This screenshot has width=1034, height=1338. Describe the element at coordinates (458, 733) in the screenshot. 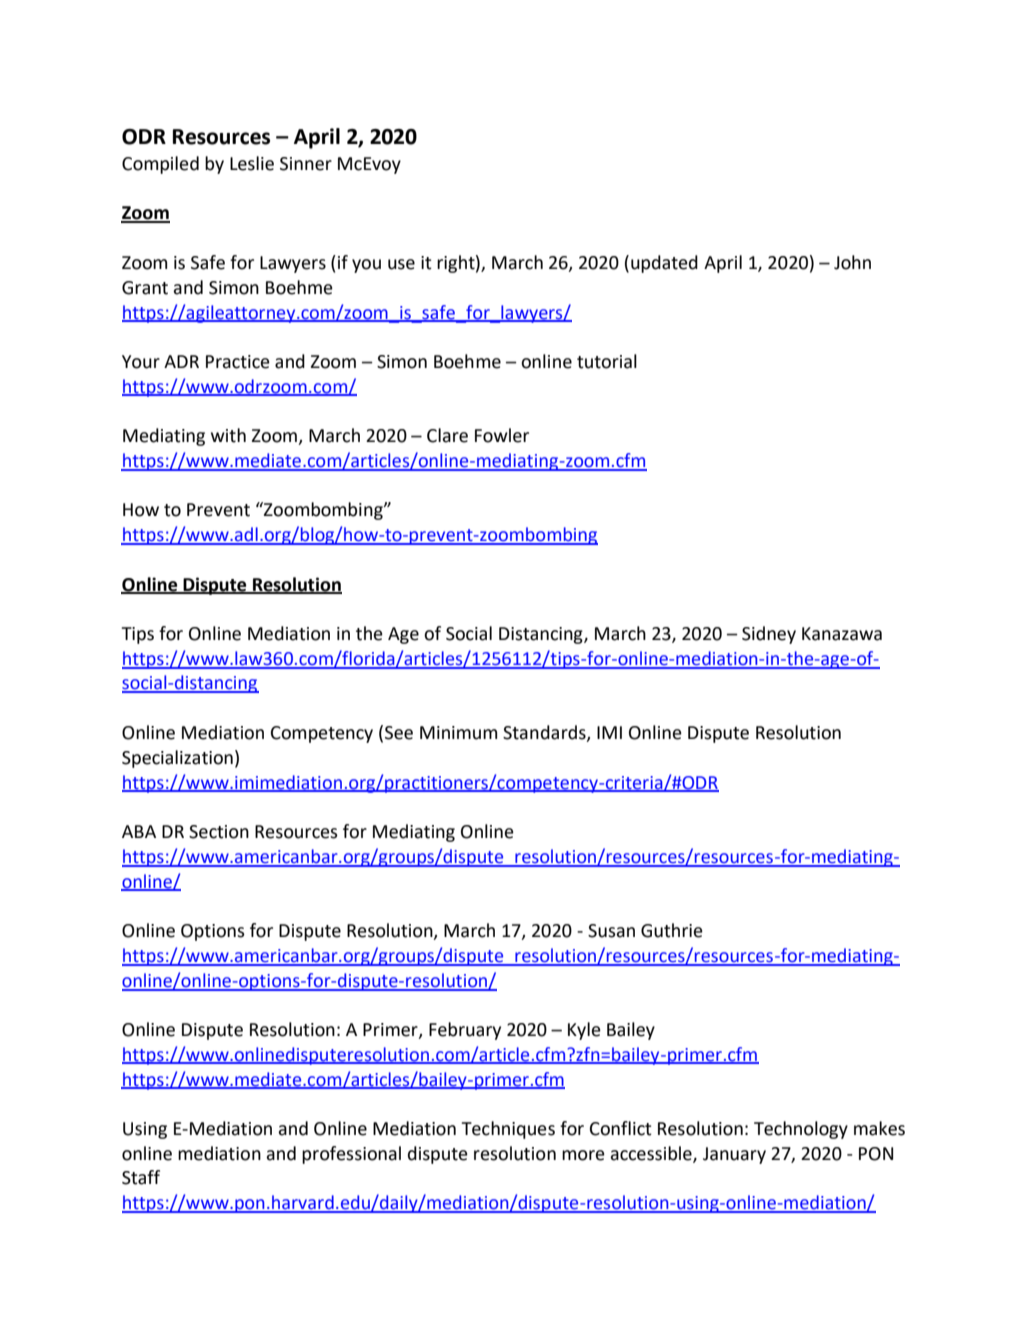

I see `Minimum` at that location.
